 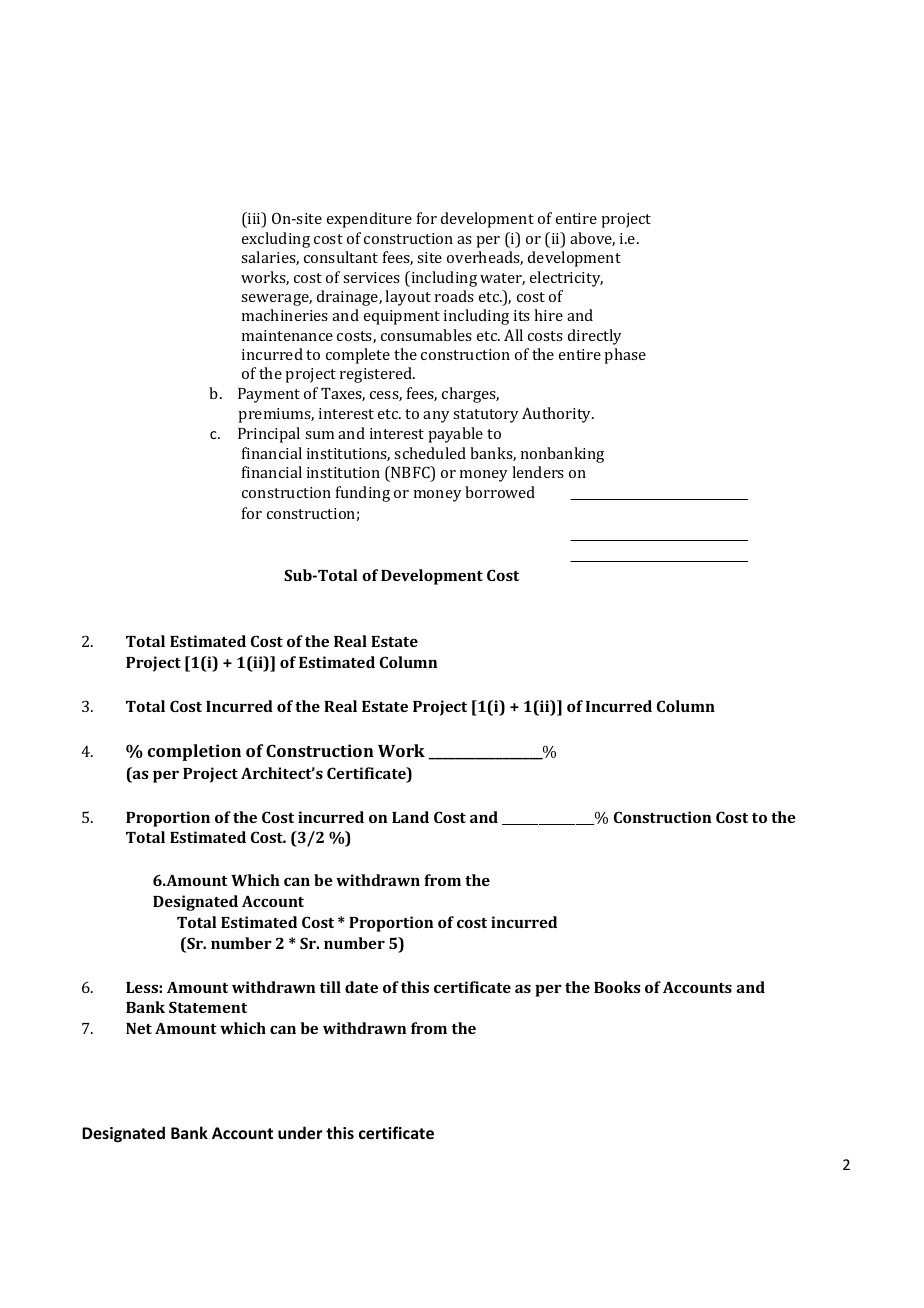 What do you see at coordinates (139, 1028) in the screenshot?
I see `Net` at bounding box center [139, 1028].
